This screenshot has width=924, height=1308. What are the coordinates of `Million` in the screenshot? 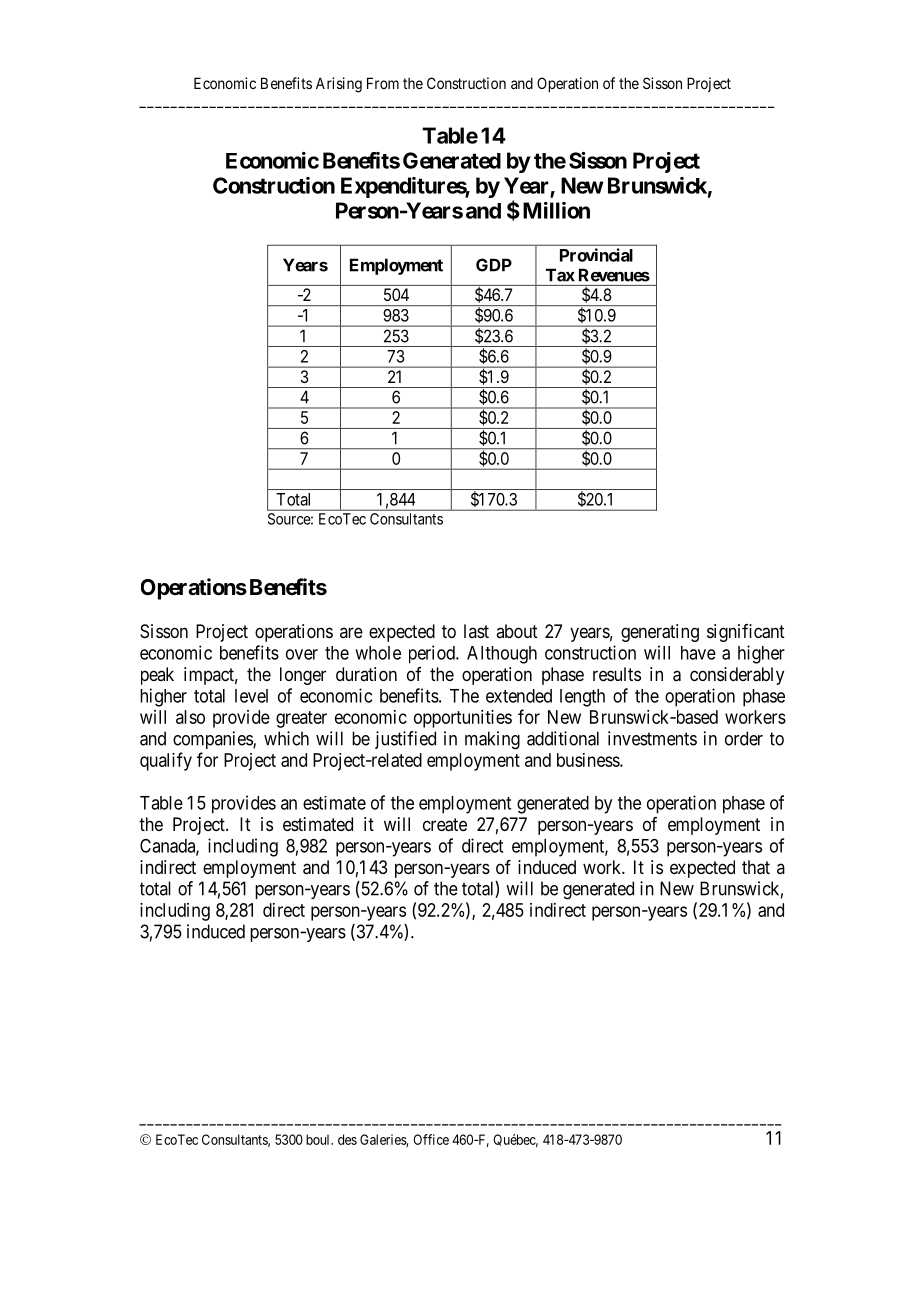 It's located at (556, 210).
